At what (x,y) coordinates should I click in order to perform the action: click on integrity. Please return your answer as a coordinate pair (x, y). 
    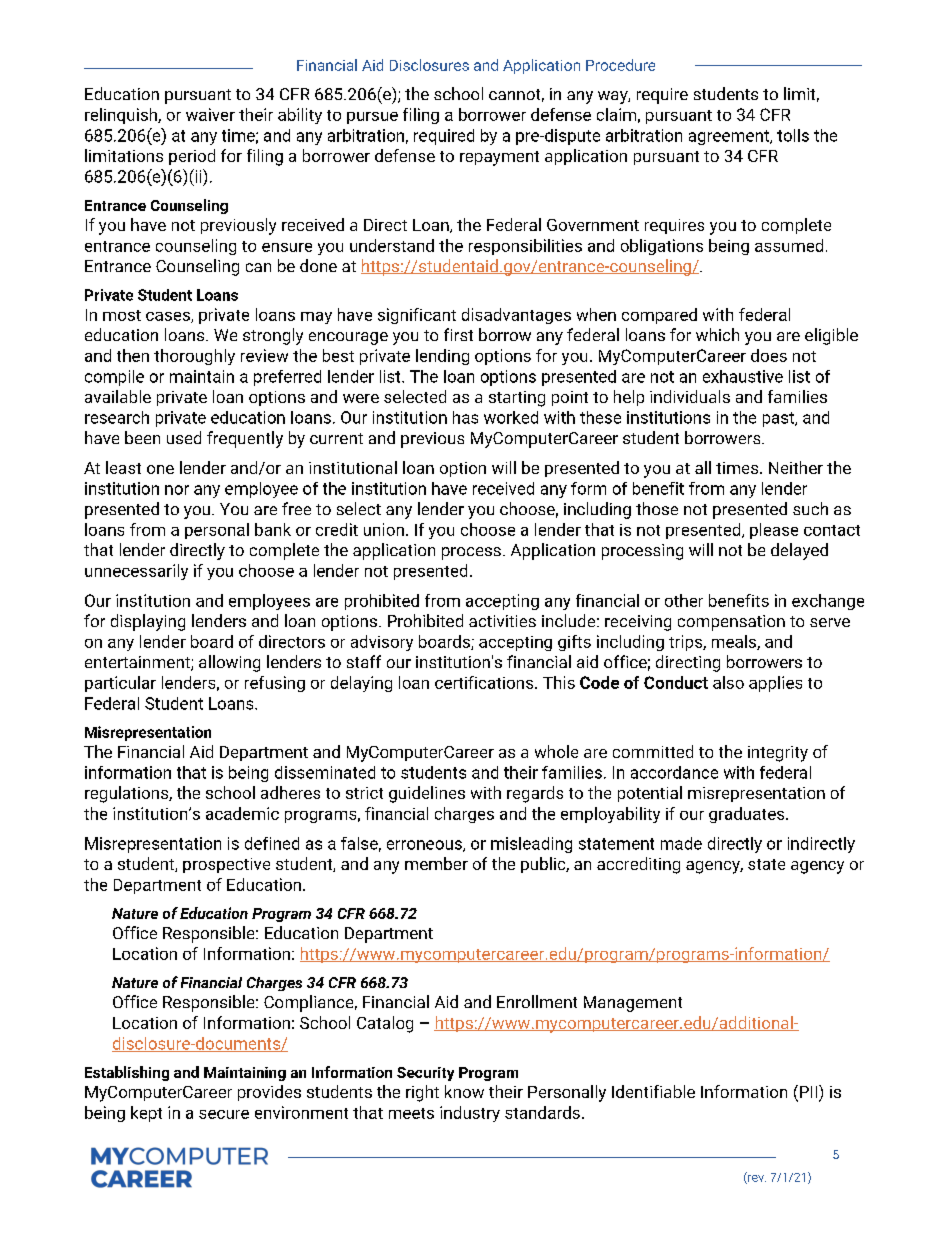
    Looking at the image, I should click on (778, 754).
